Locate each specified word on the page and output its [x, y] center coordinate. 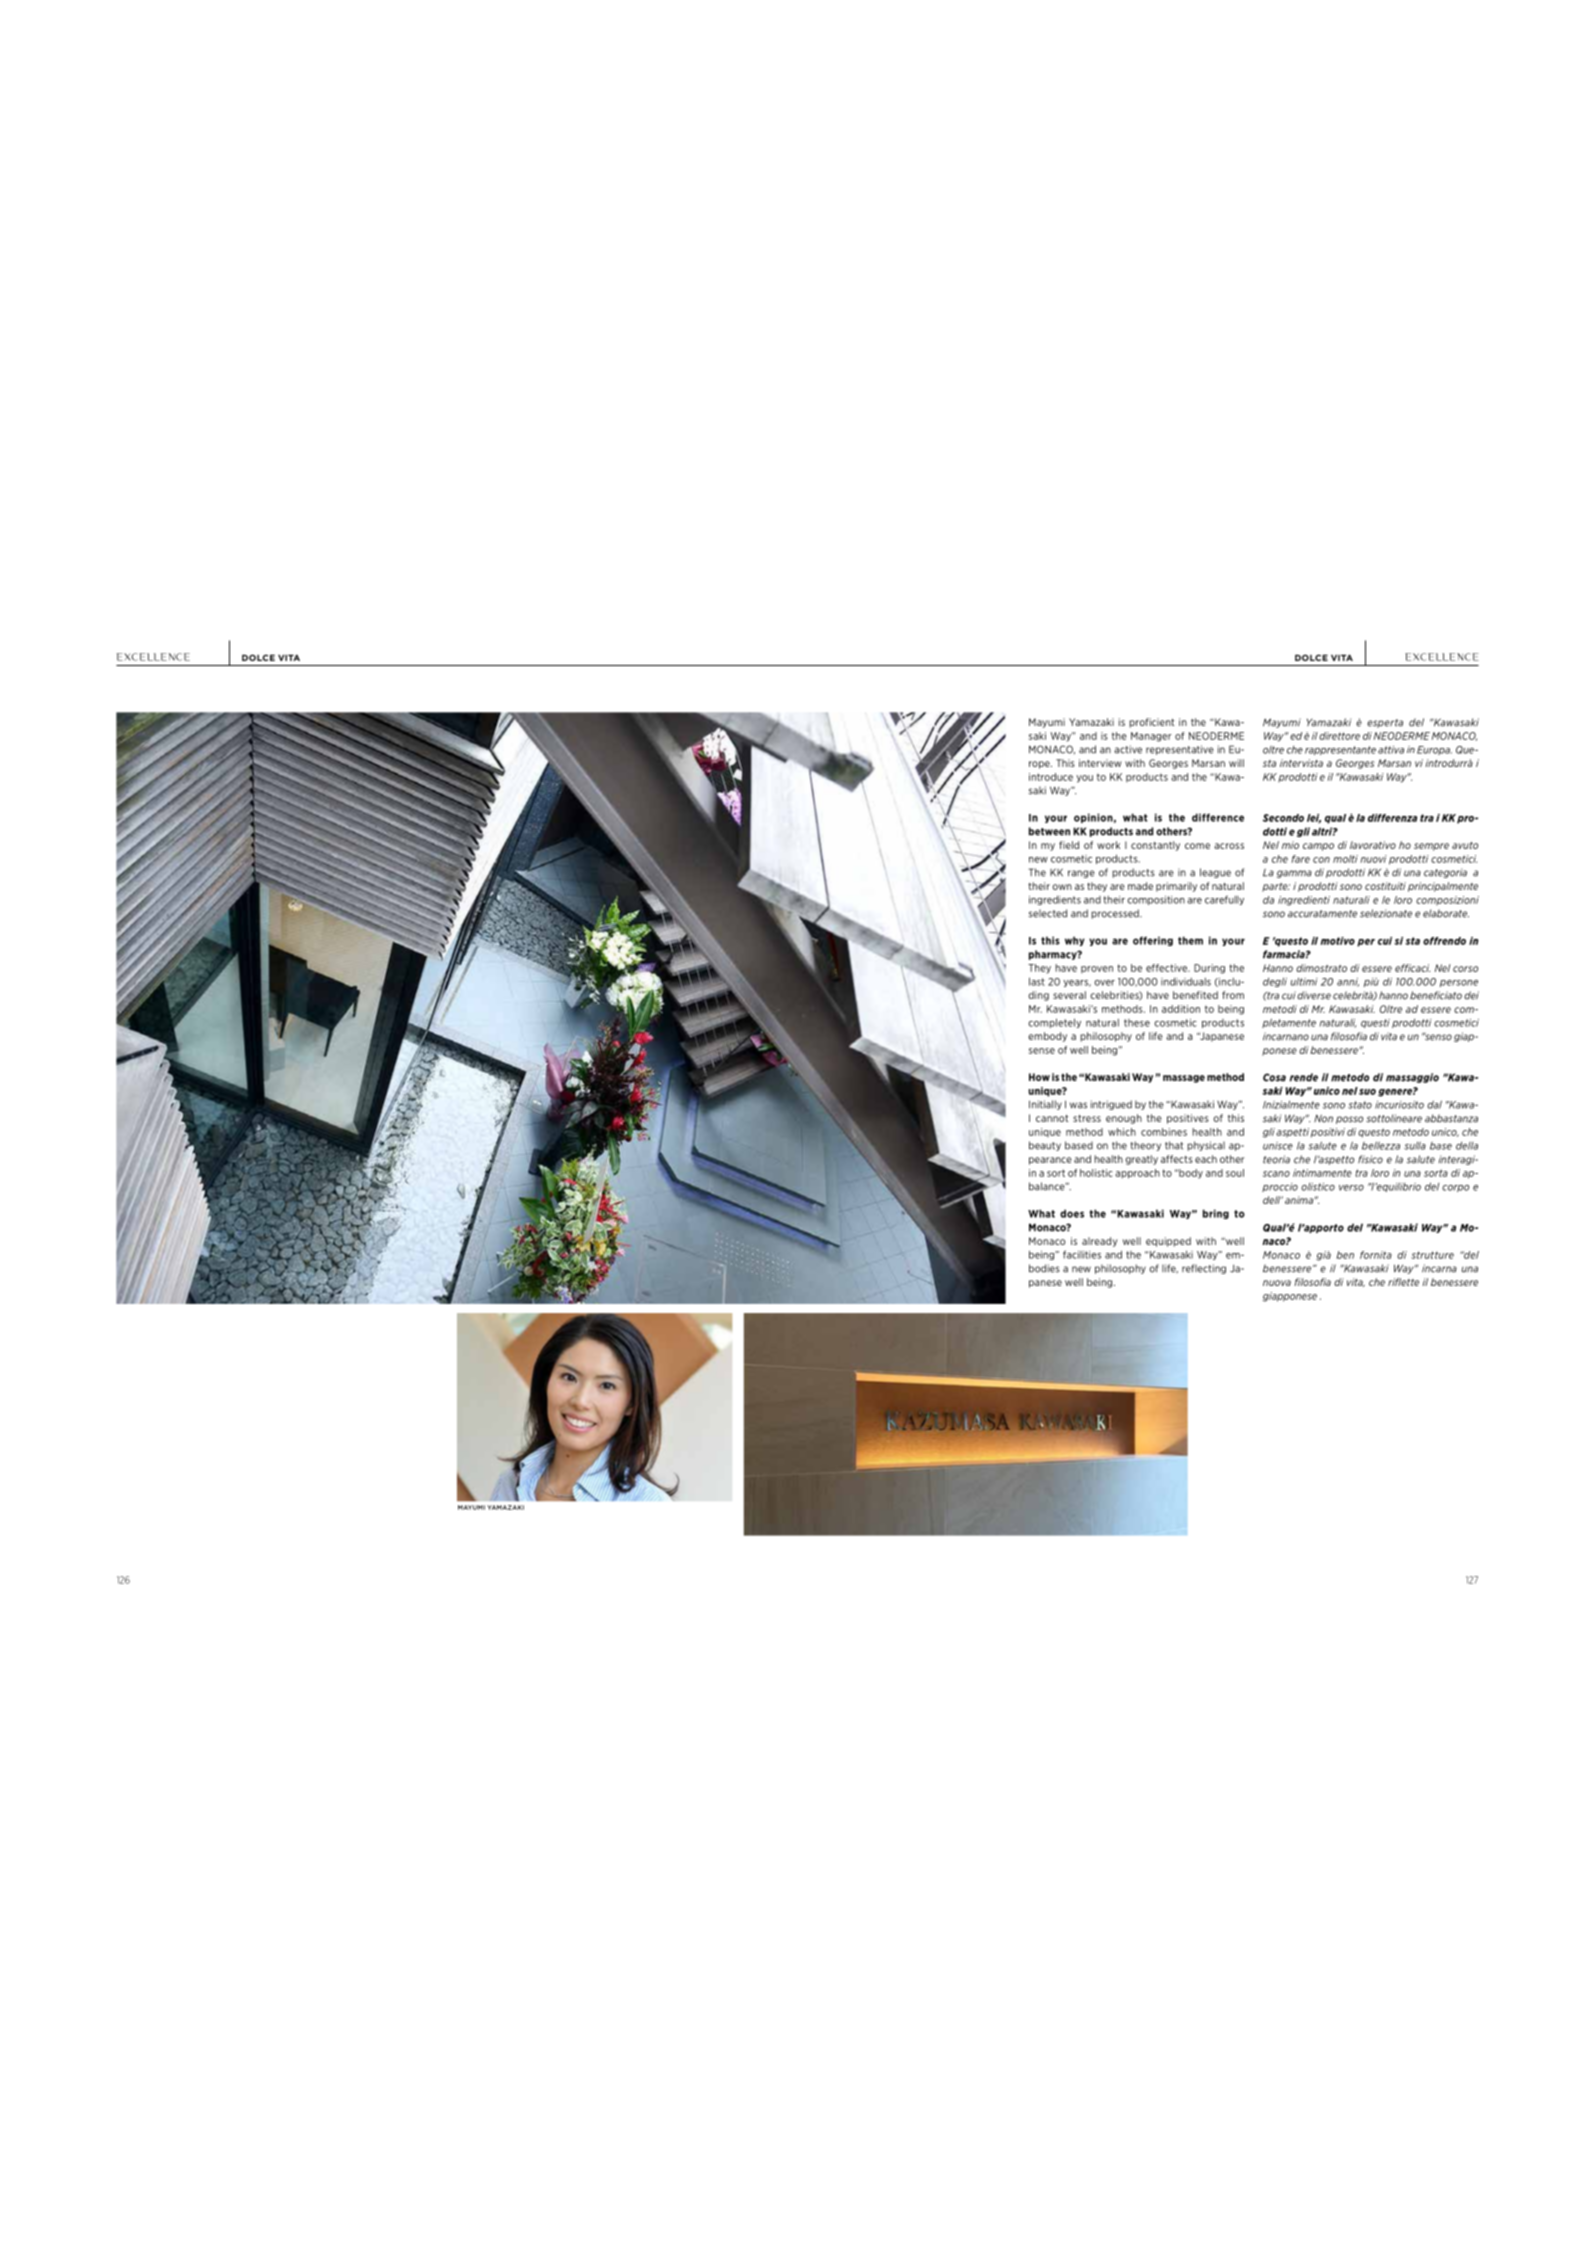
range [1081, 874]
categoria [1445, 873]
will [1236, 763]
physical [1206, 1146]
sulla [1415, 1146]
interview [1100, 763]
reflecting [1204, 1269]
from [1233, 995]
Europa [1434, 750]
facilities [1082, 1254]
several [1069, 995]
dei [1471, 995]
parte [1276, 887]
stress [1087, 1118]
